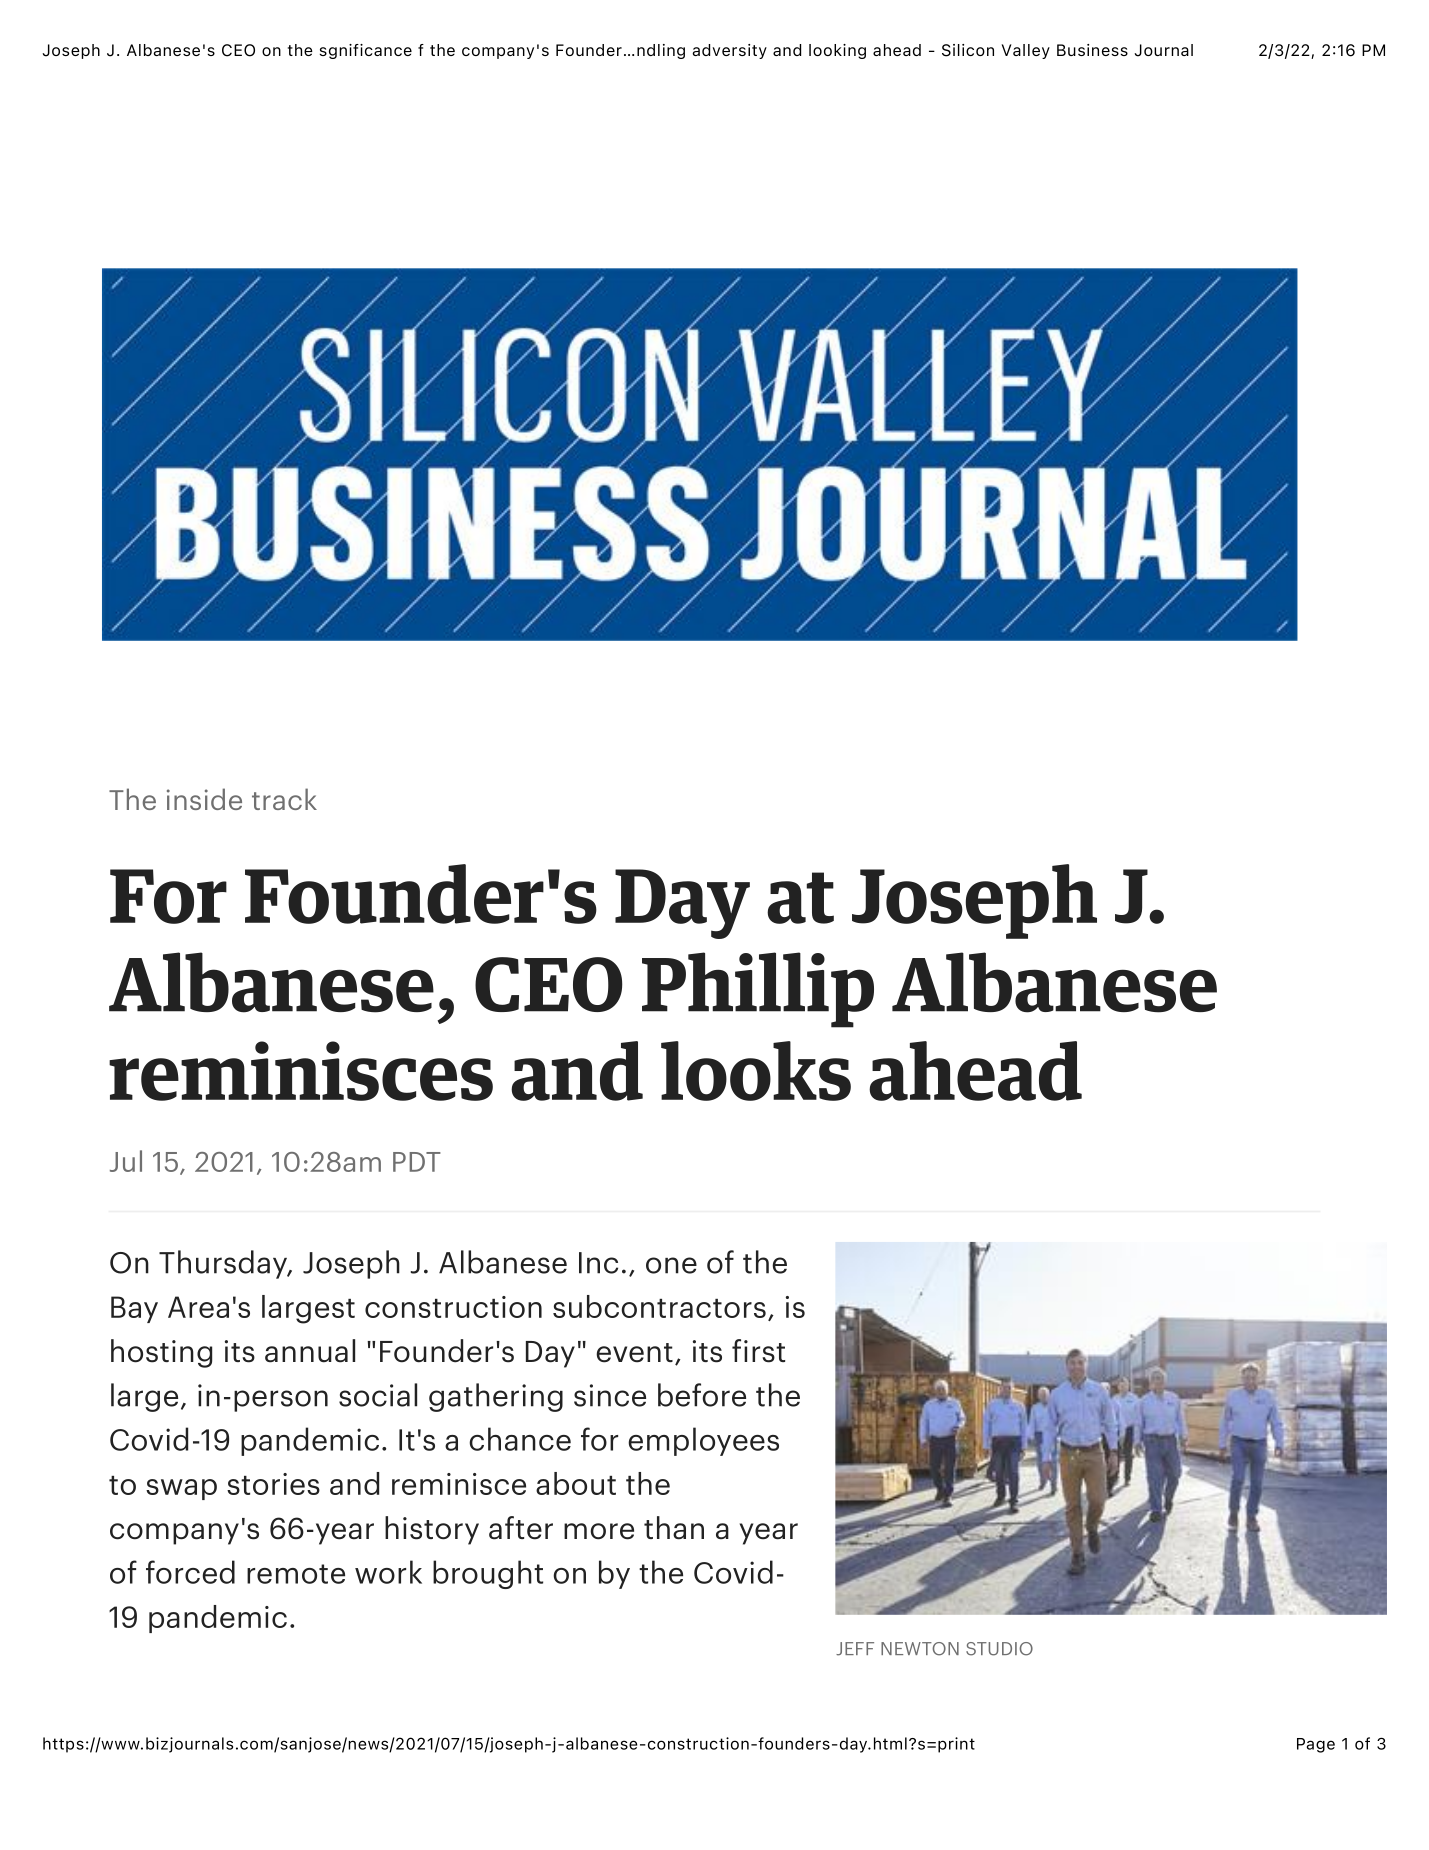  Describe the element at coordinates (1092, 50) in the screenshot. I see `Business` at that location.
